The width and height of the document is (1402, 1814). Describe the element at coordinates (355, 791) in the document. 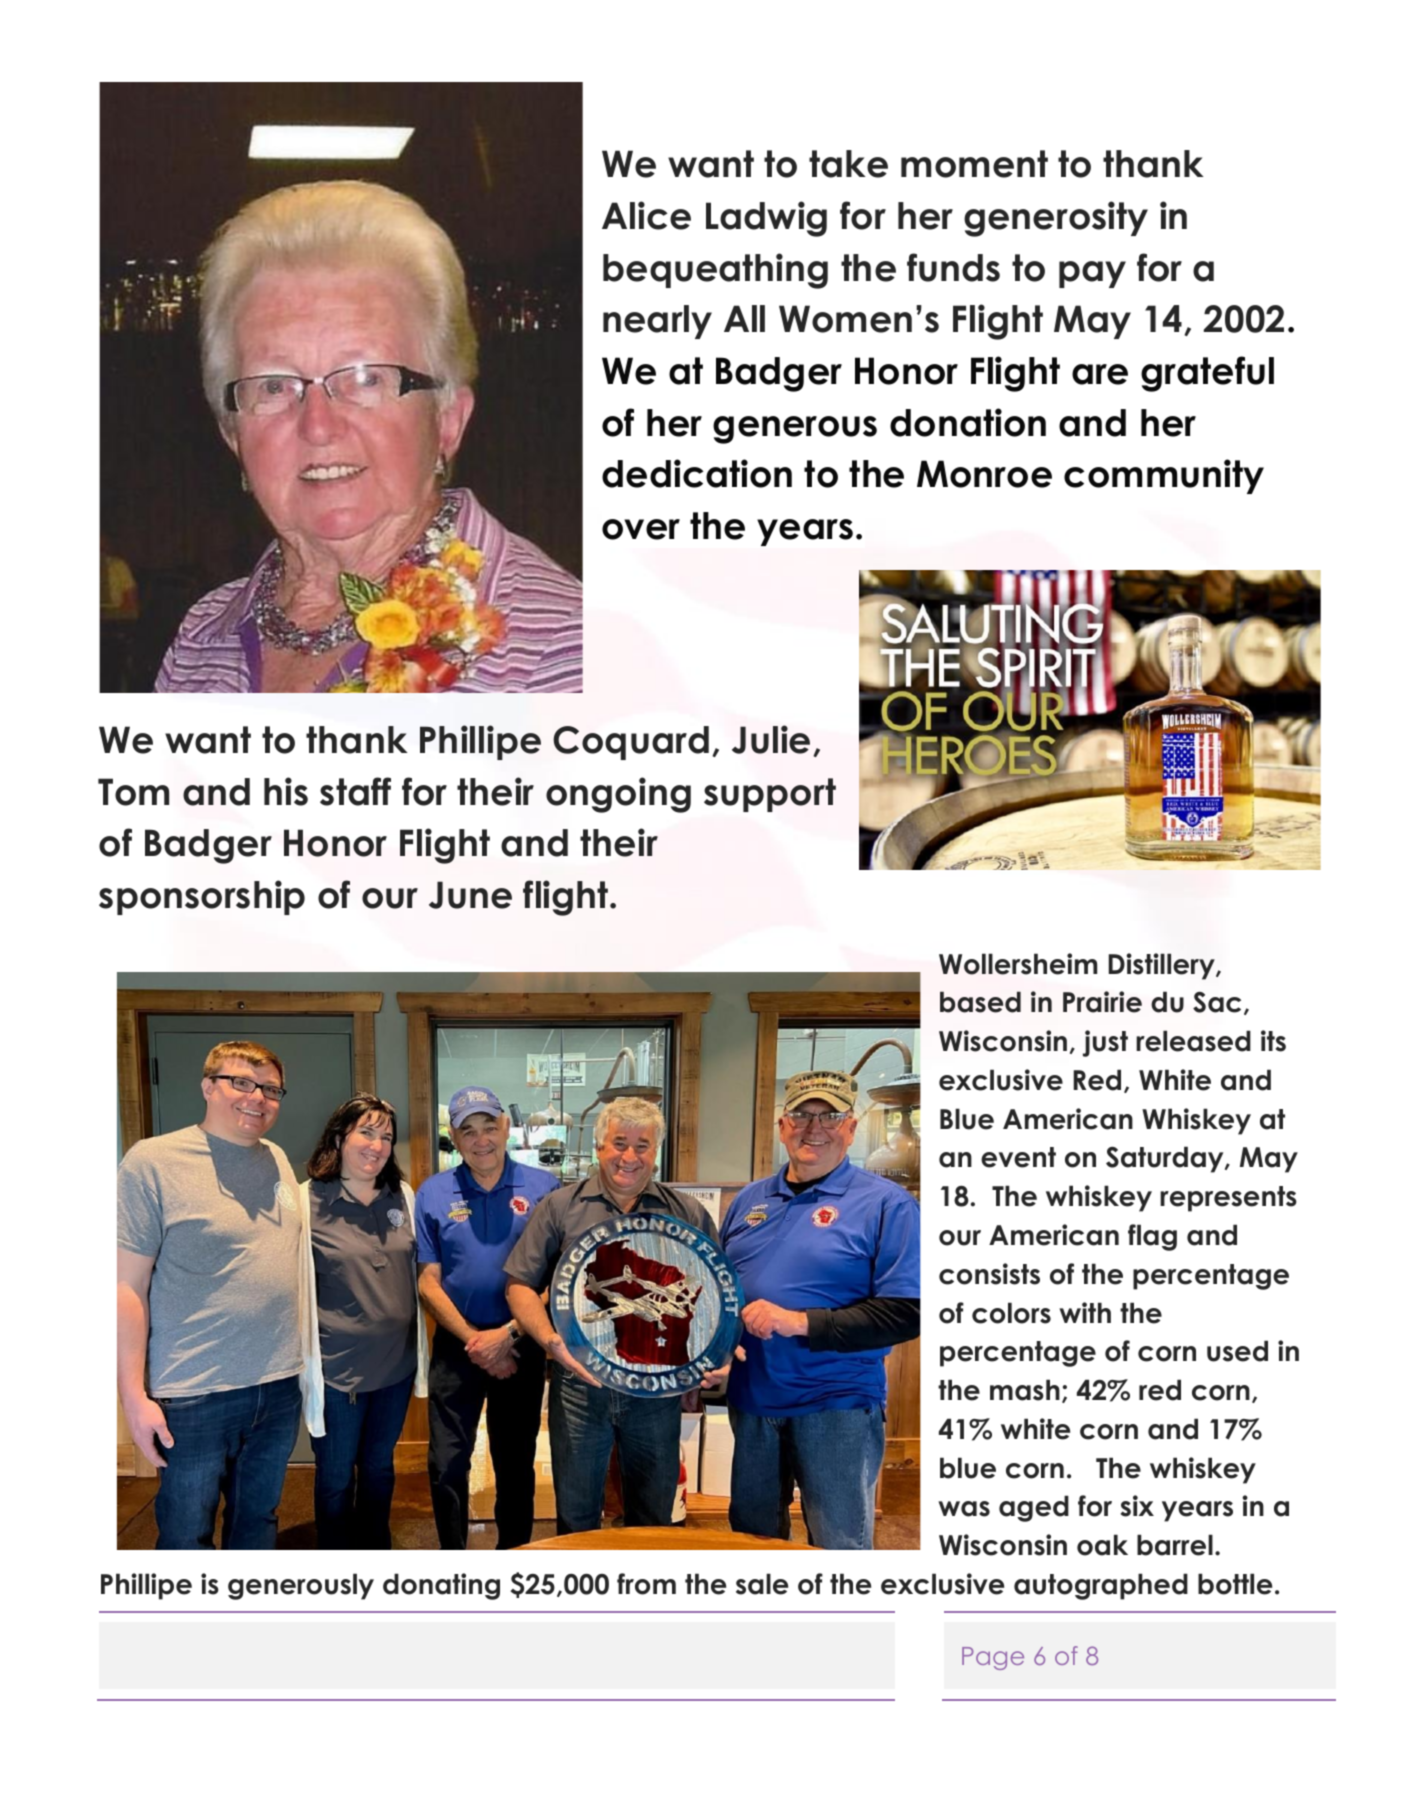

I see `staff` at that location.
